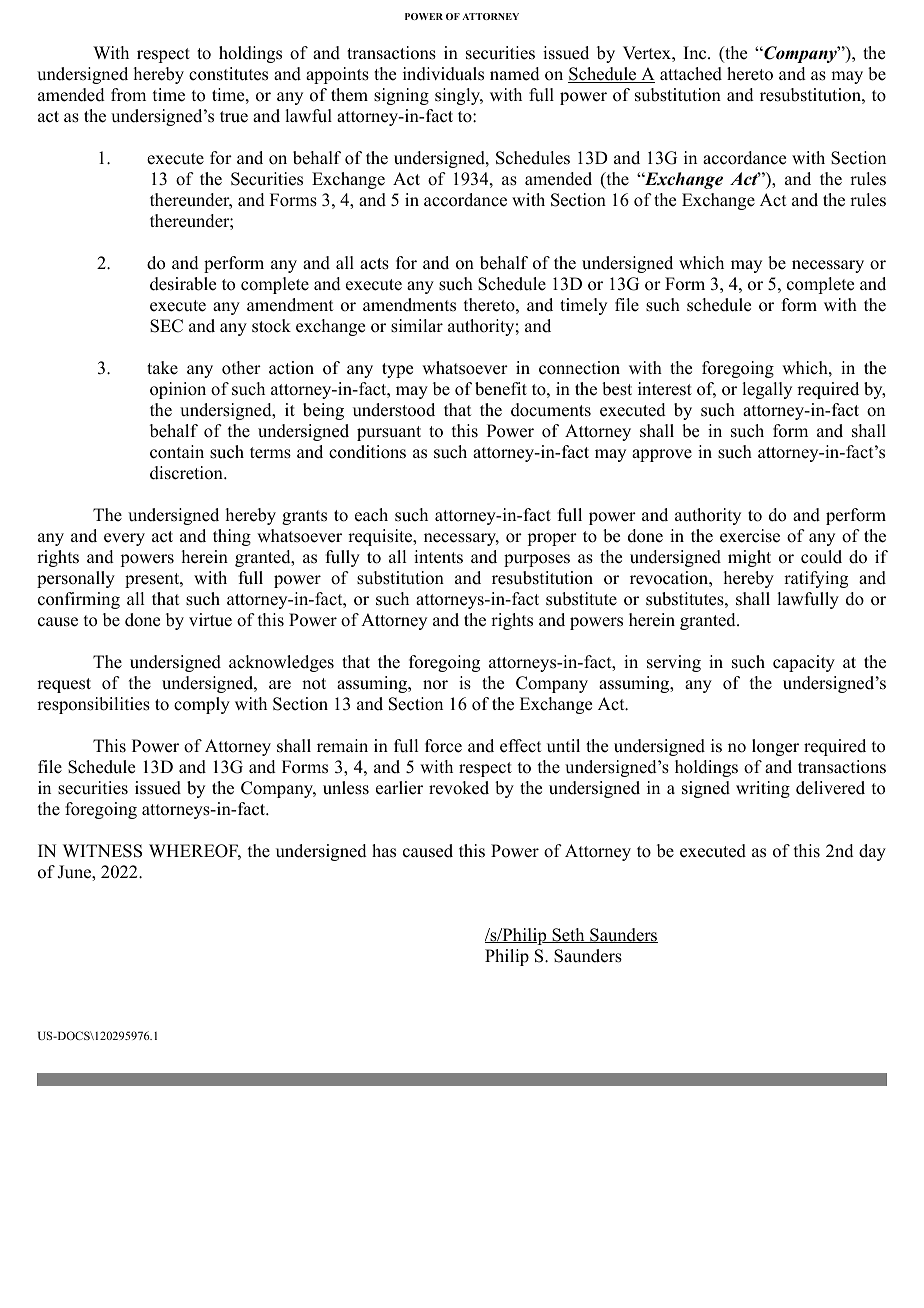 The width and height of the document is (924, 1308). Describe the element at coordinates (691, 74) in the document. I see `attached` at that location.
